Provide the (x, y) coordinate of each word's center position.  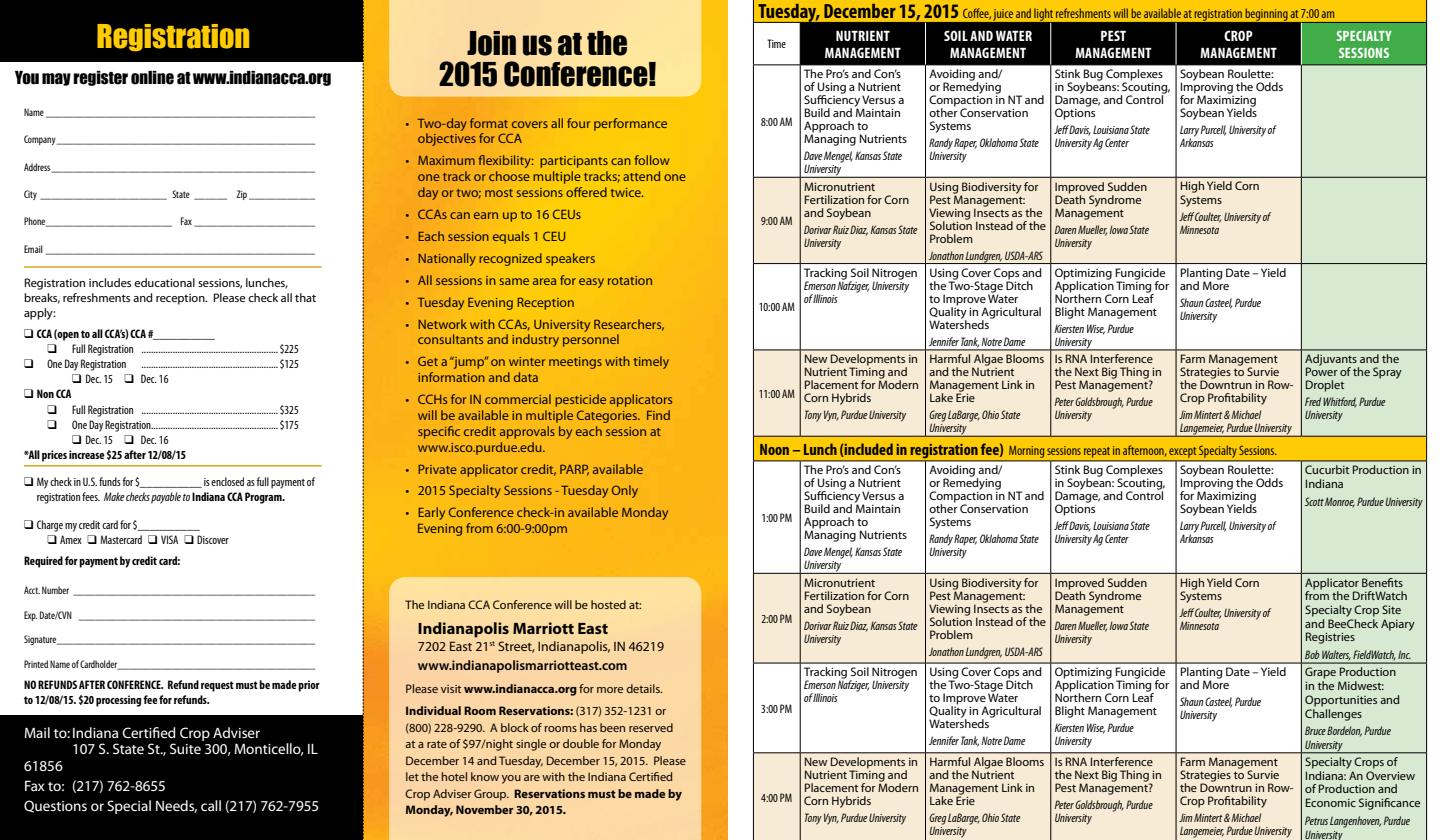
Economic (1331, 802)
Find (658, 415)
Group (491, 795)
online (152, 78)
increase (87, 454)
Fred (1313, 401)
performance (630, 124)
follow (652, 160)
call (211, 805)
